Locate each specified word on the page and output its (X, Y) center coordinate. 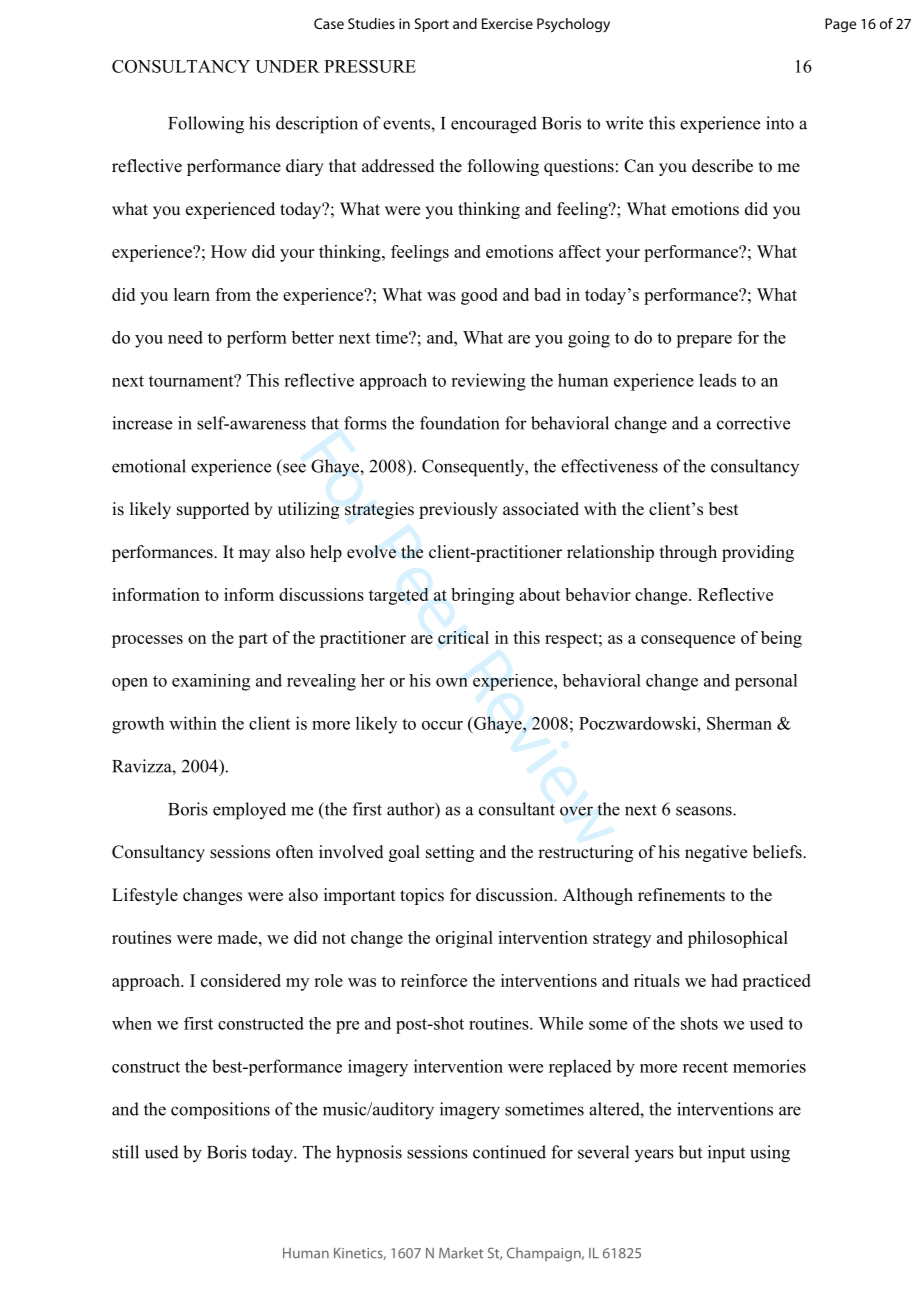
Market (461, 1253)
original (464, 939)
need (185, 337)
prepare (704, 341)
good (479, 296)
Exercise (507, 23)
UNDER (287, 66)
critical (463, 637)
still (125, 1152)
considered (241, 980)
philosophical (738, 939)
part (253, 640)
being (781, 639)
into (780, 123)
